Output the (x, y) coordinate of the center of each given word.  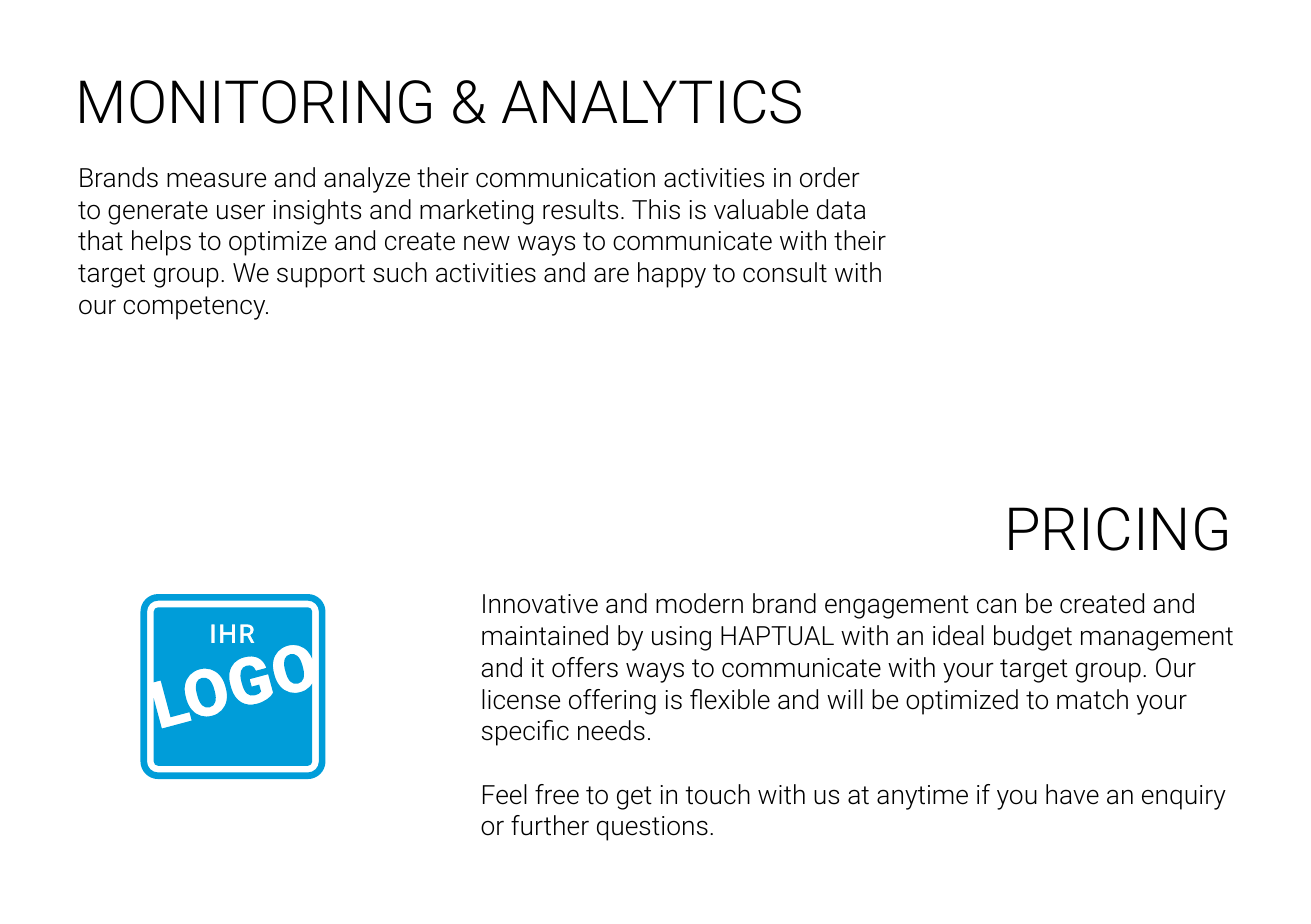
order (830, 177)
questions (652, 828)
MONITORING (255, 102)
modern (699, 603)
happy (672, 275)
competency (195, 308)
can (996, 606)
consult (785, 272)
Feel (505, 794)
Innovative (540, 604)
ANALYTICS (651, 102)
